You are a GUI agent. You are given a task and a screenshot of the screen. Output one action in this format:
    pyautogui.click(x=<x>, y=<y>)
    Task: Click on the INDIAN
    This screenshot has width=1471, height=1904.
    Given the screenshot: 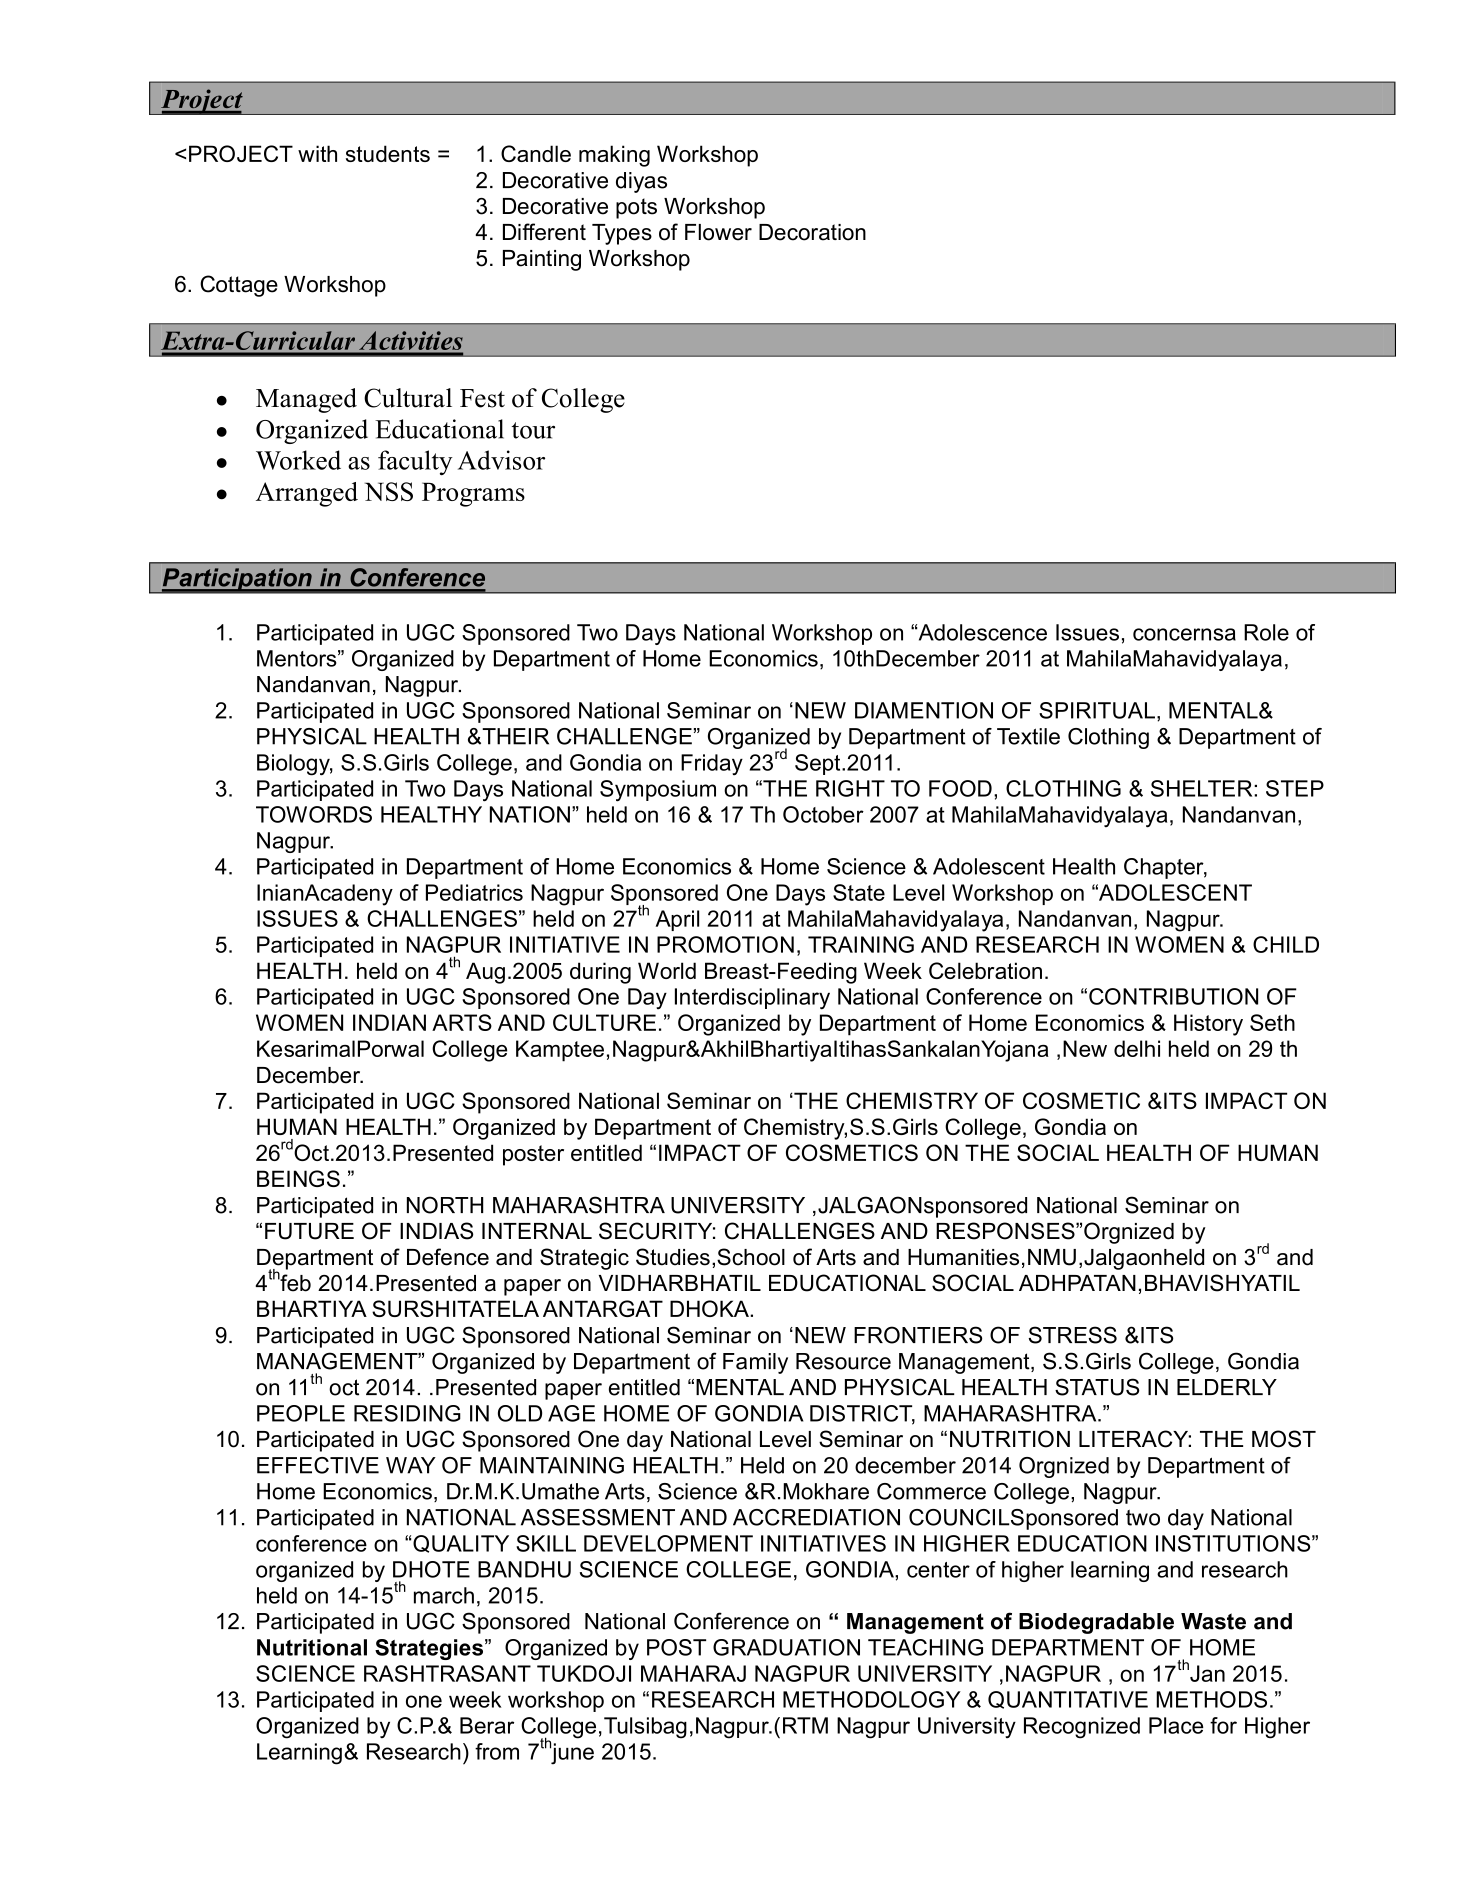 What is the action you would take?
    pyautogui.click(x=389, y=1022)
